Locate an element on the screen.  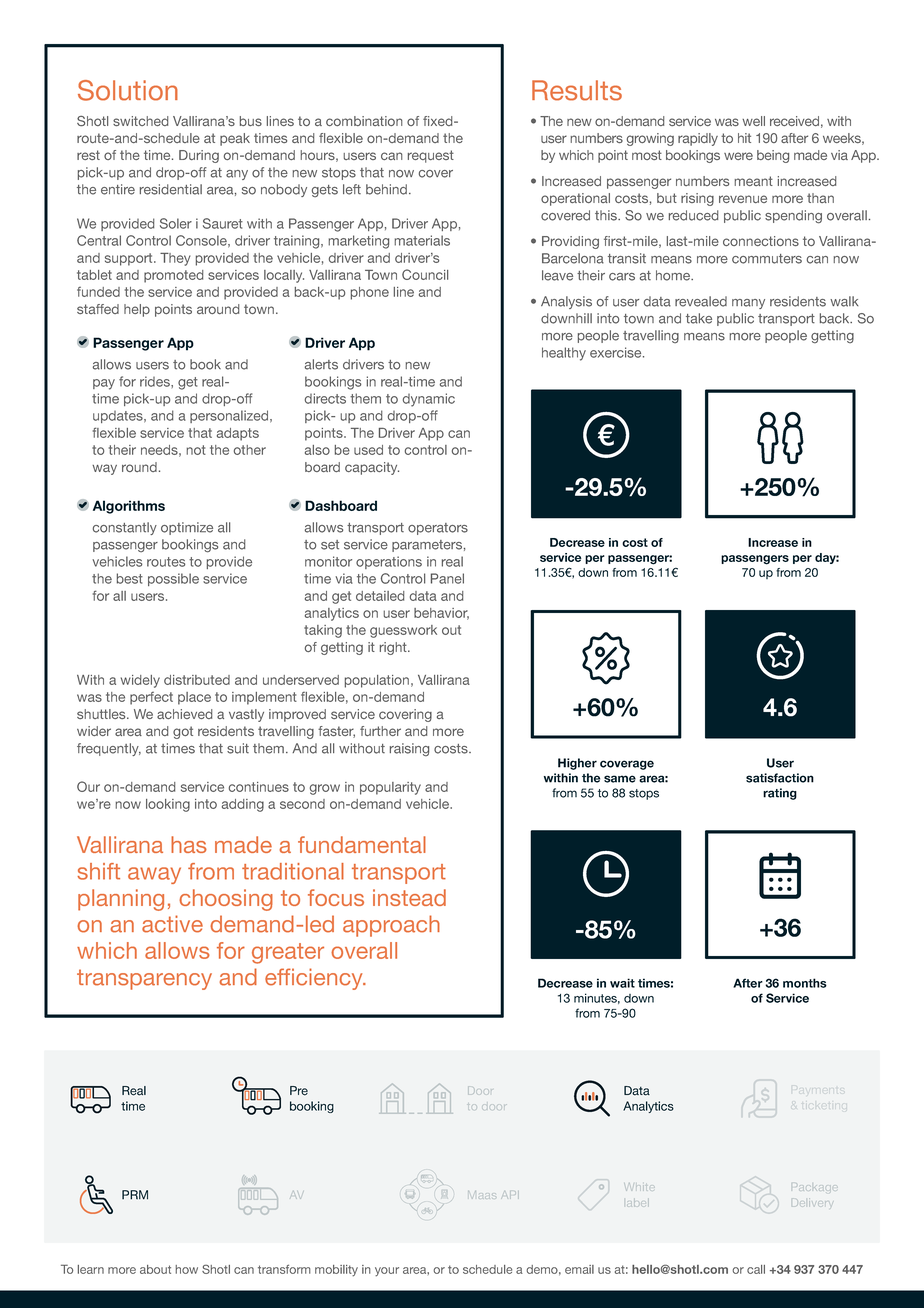
your is located at coordinates (387, 1272).
